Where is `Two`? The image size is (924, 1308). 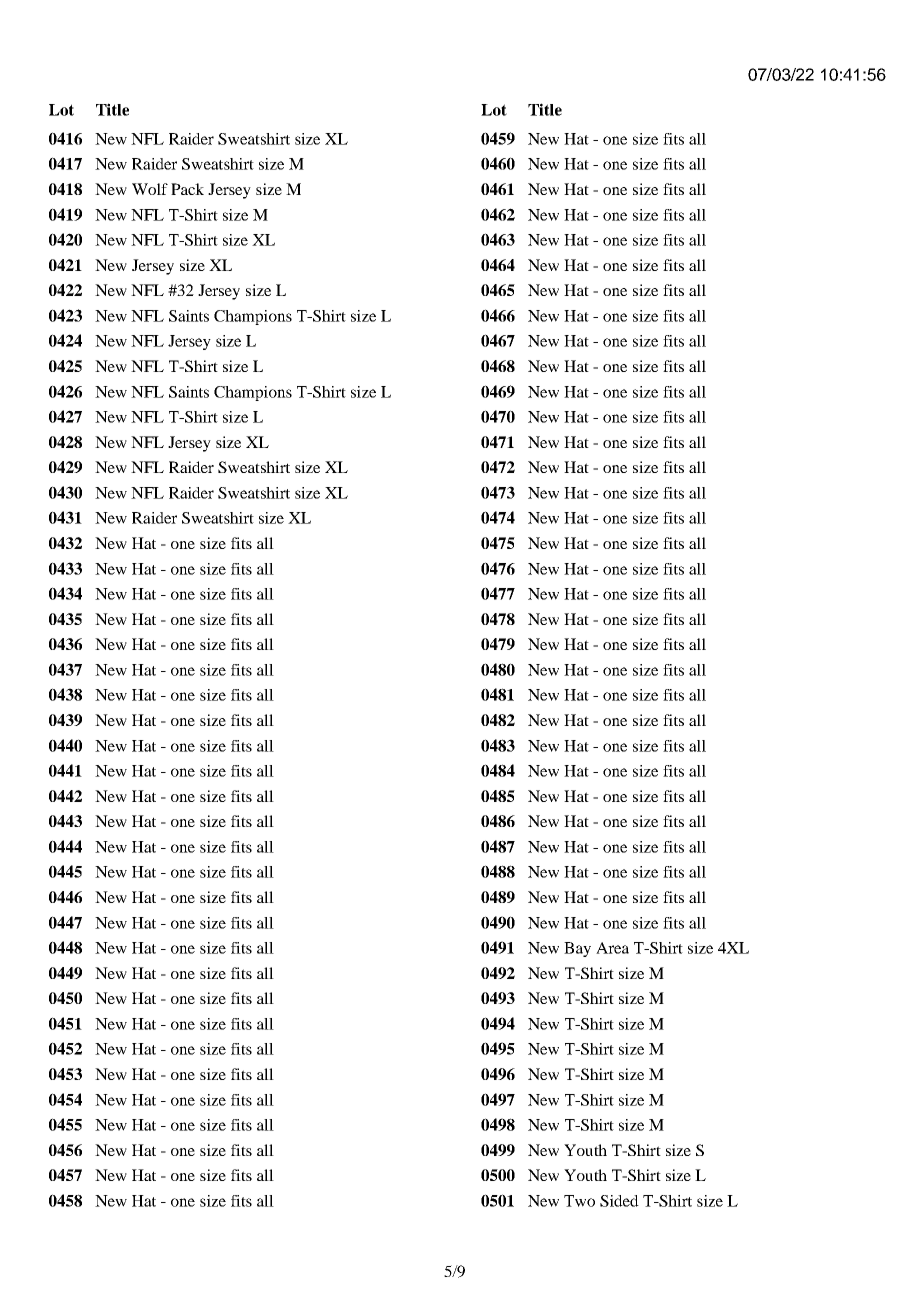
Two is located at coordinates (579, 1201).
